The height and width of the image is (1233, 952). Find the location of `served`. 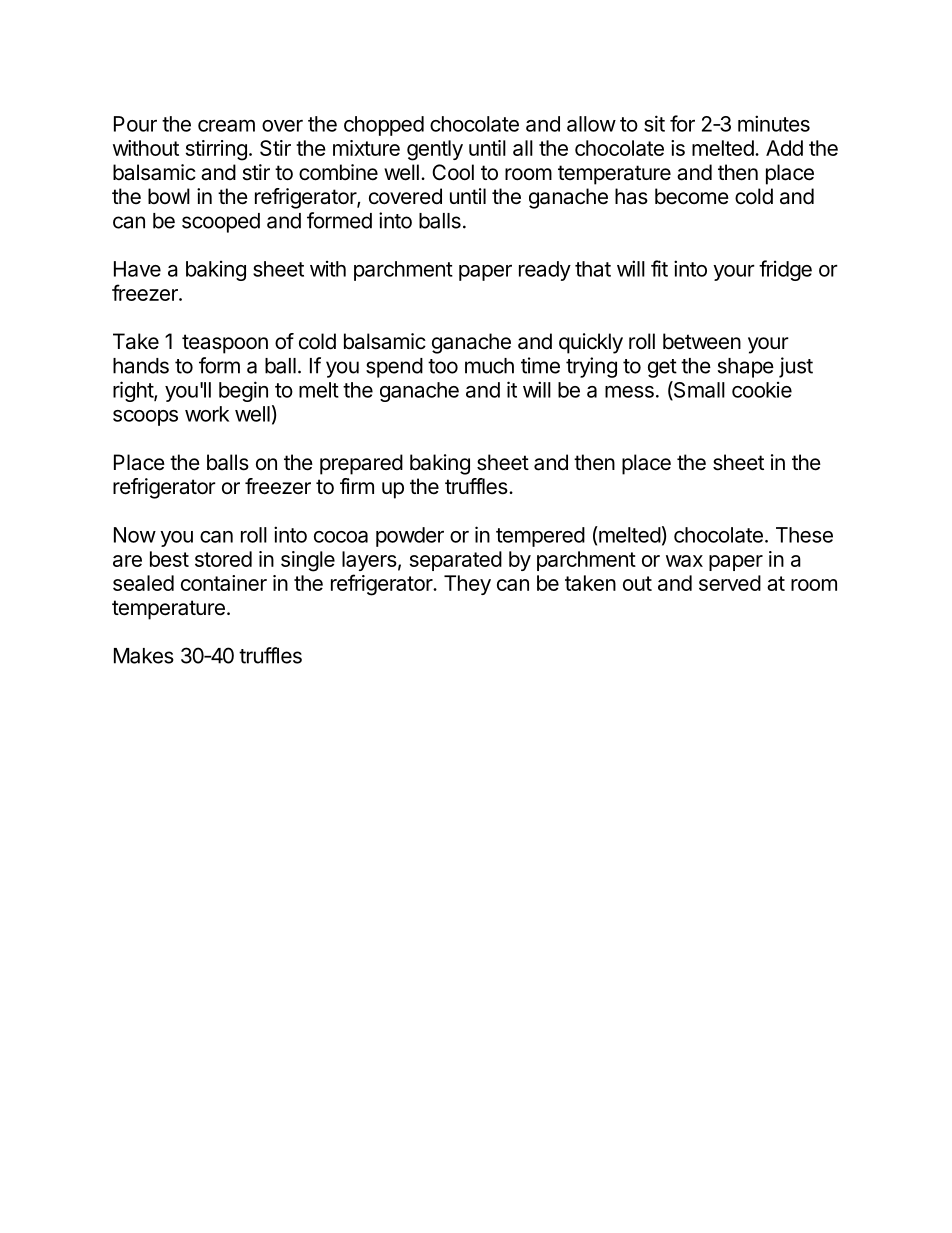

served is located at coordinates (730, 583).
